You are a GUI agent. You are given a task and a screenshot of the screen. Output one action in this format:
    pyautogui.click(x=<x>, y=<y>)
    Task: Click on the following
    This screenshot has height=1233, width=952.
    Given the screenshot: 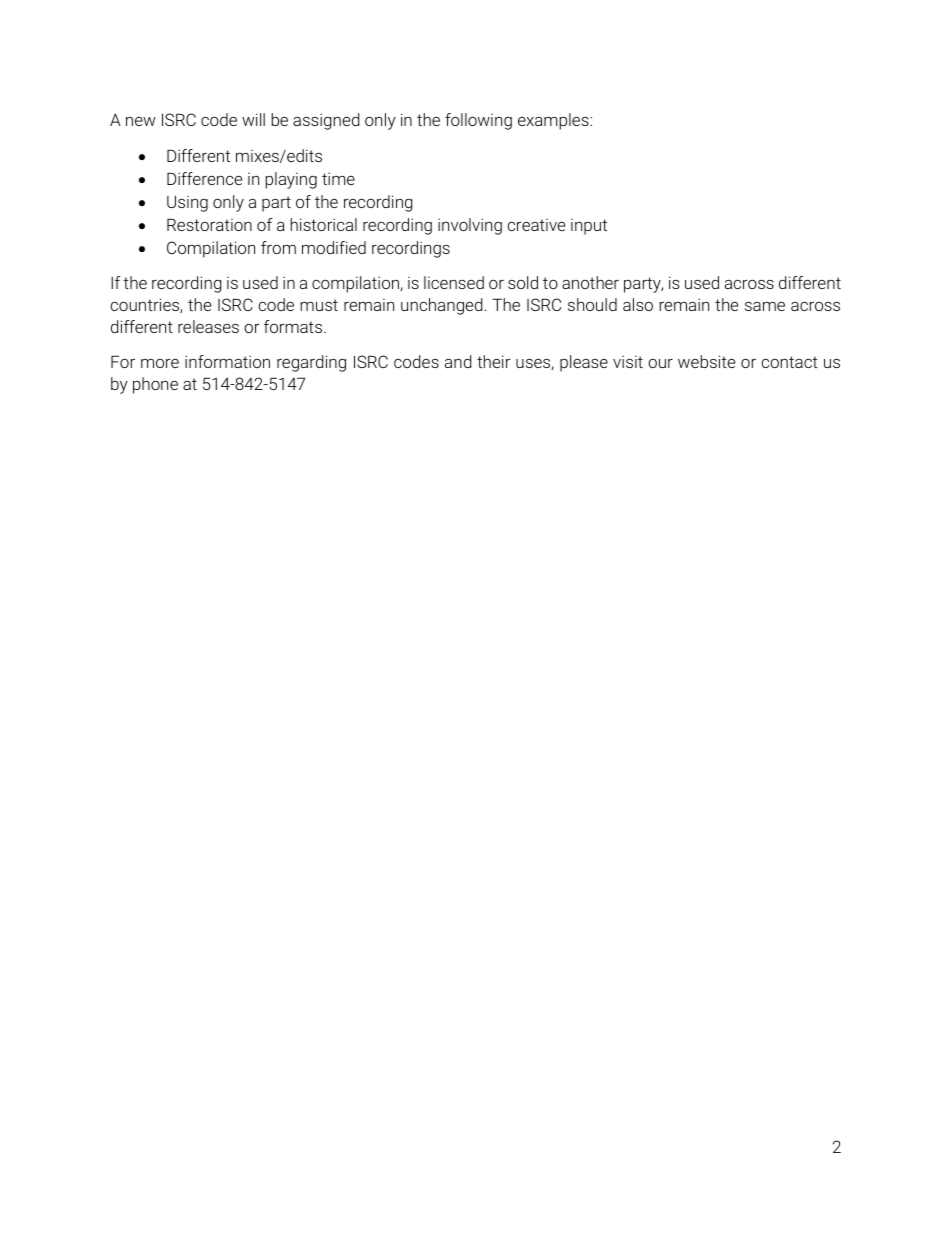 What is the action you would take?
    pyautogui.click(x=478, y=121)
